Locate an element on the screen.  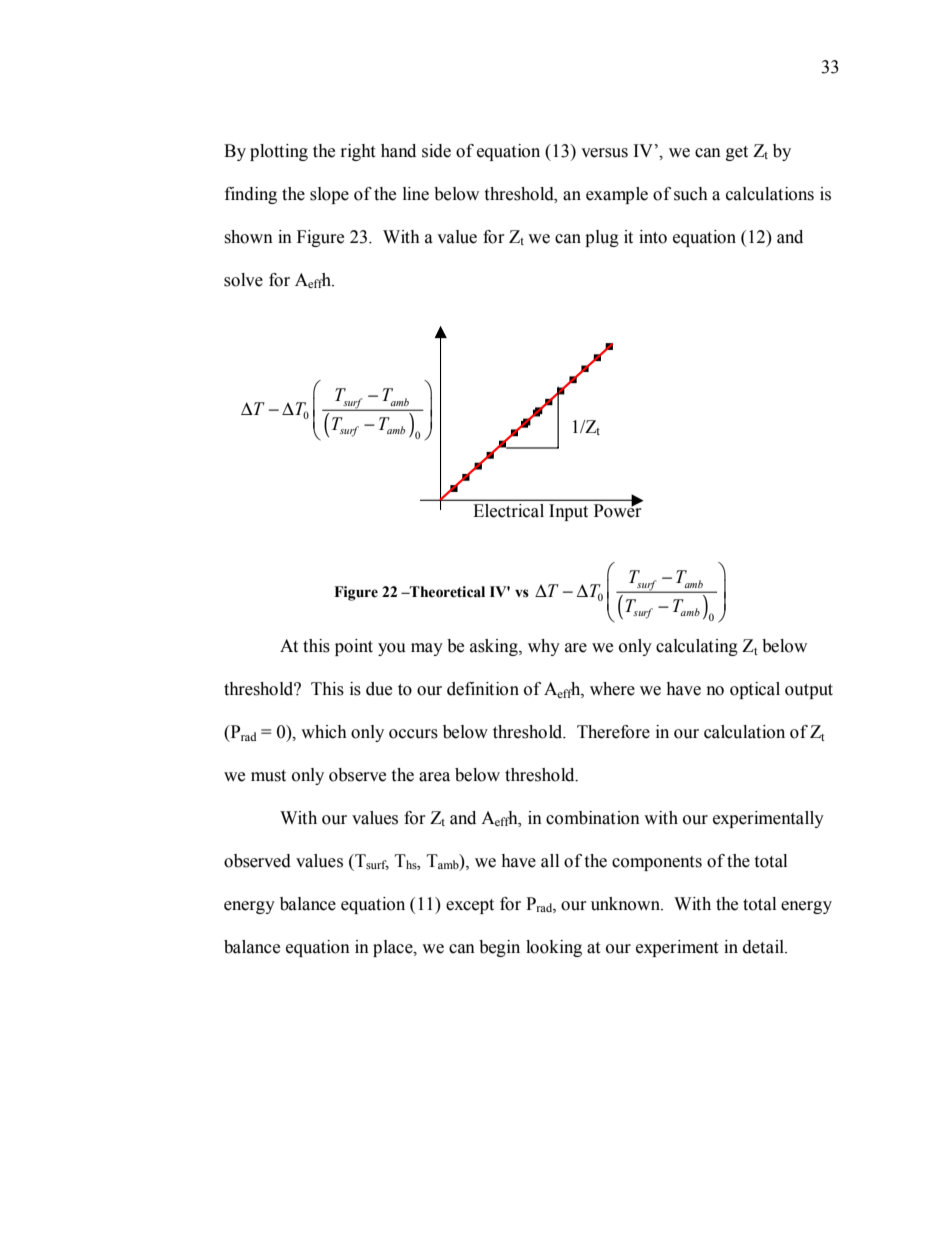
slope is located at coordinates (329, 195).
